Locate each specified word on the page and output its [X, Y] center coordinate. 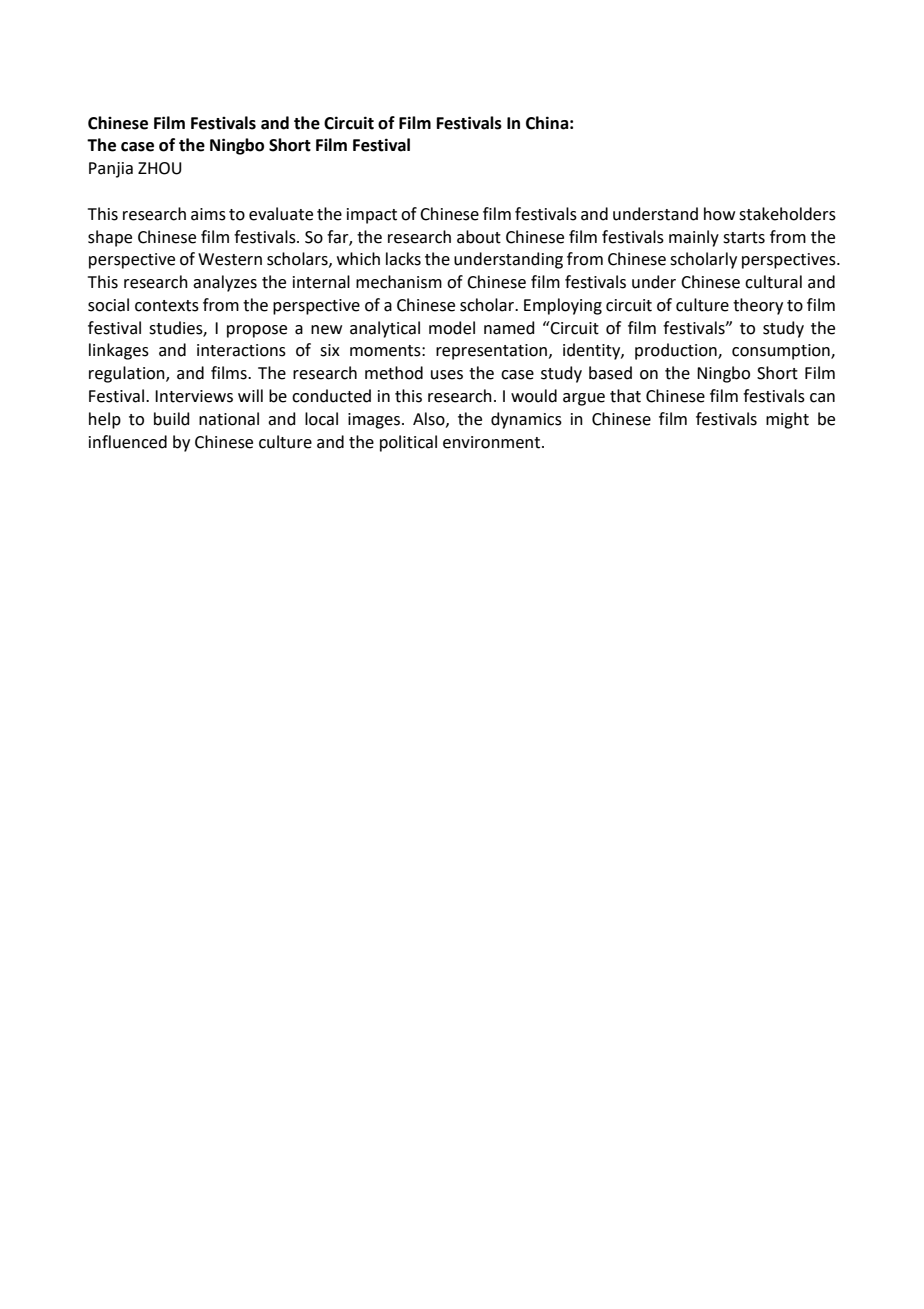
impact [372, 216]
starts [744, 238]
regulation [128, 374]
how [719, 214]
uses [447, 375]
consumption [782, 352]
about [479, 237]
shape [110, 238]
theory [758, 306]
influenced [128, 442]
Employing [563, 306]
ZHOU [160, 168]
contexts [167, 306]
